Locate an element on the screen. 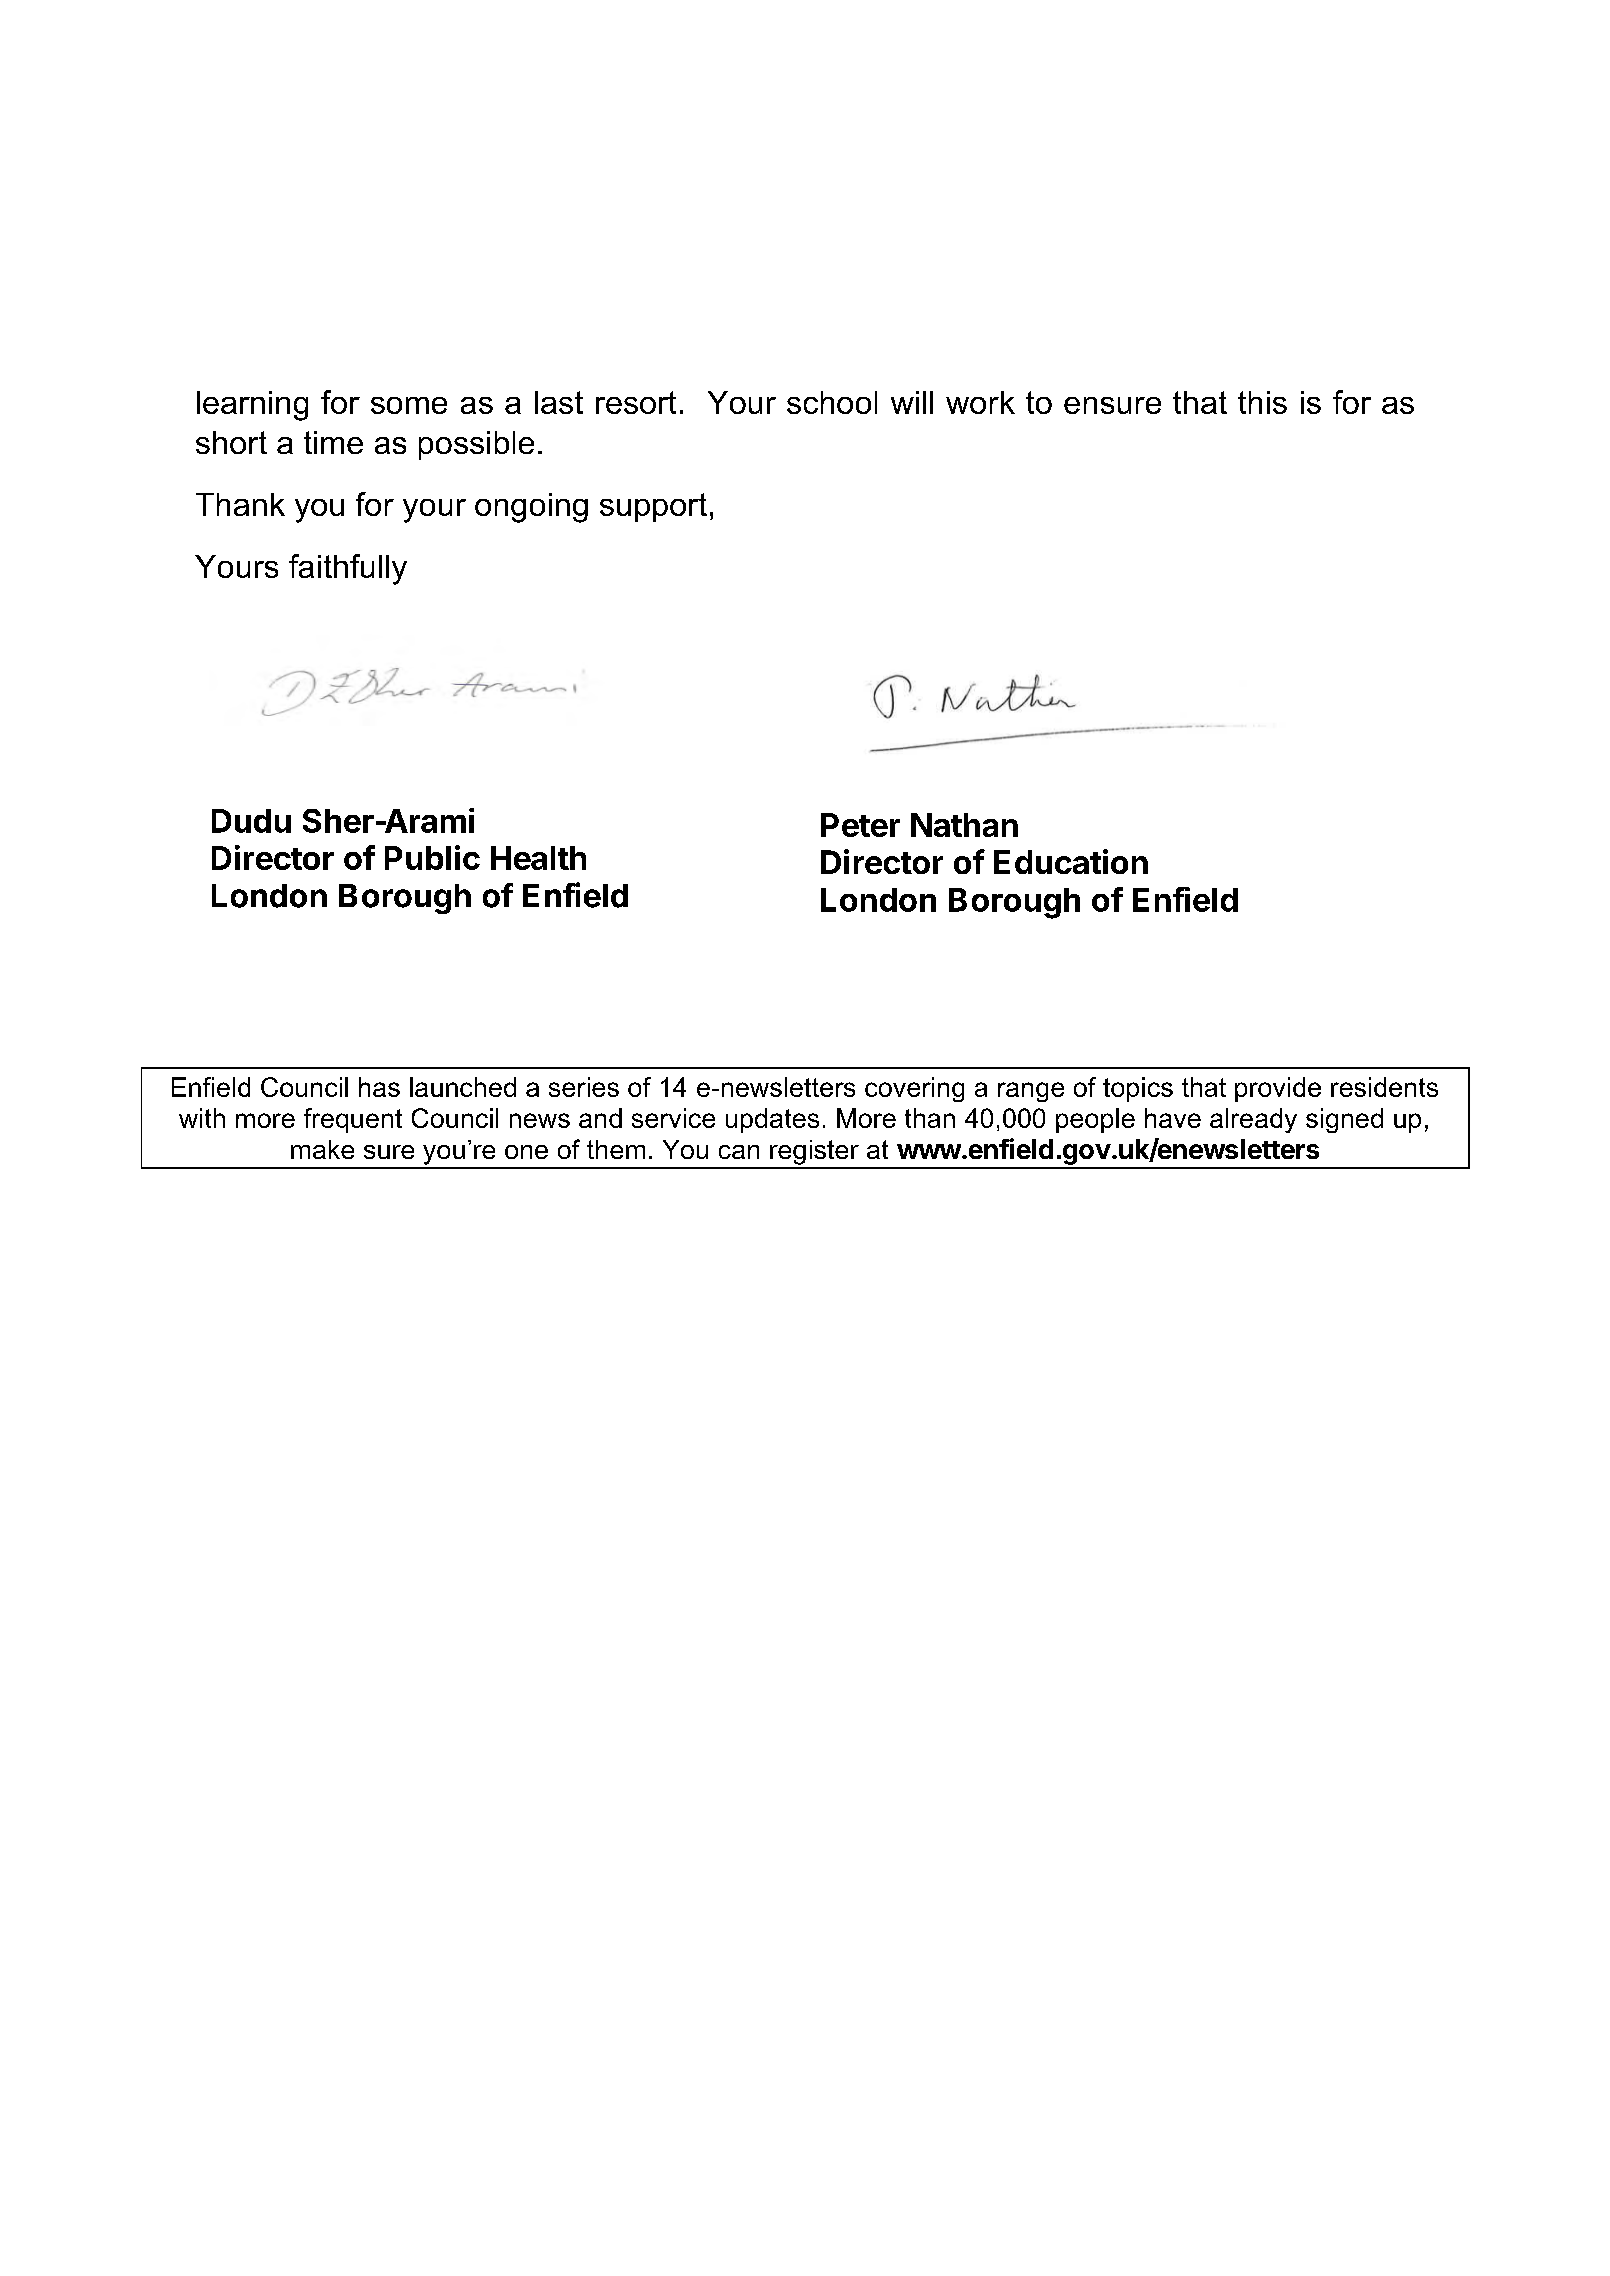  time is located at coordinates (333, 442).
